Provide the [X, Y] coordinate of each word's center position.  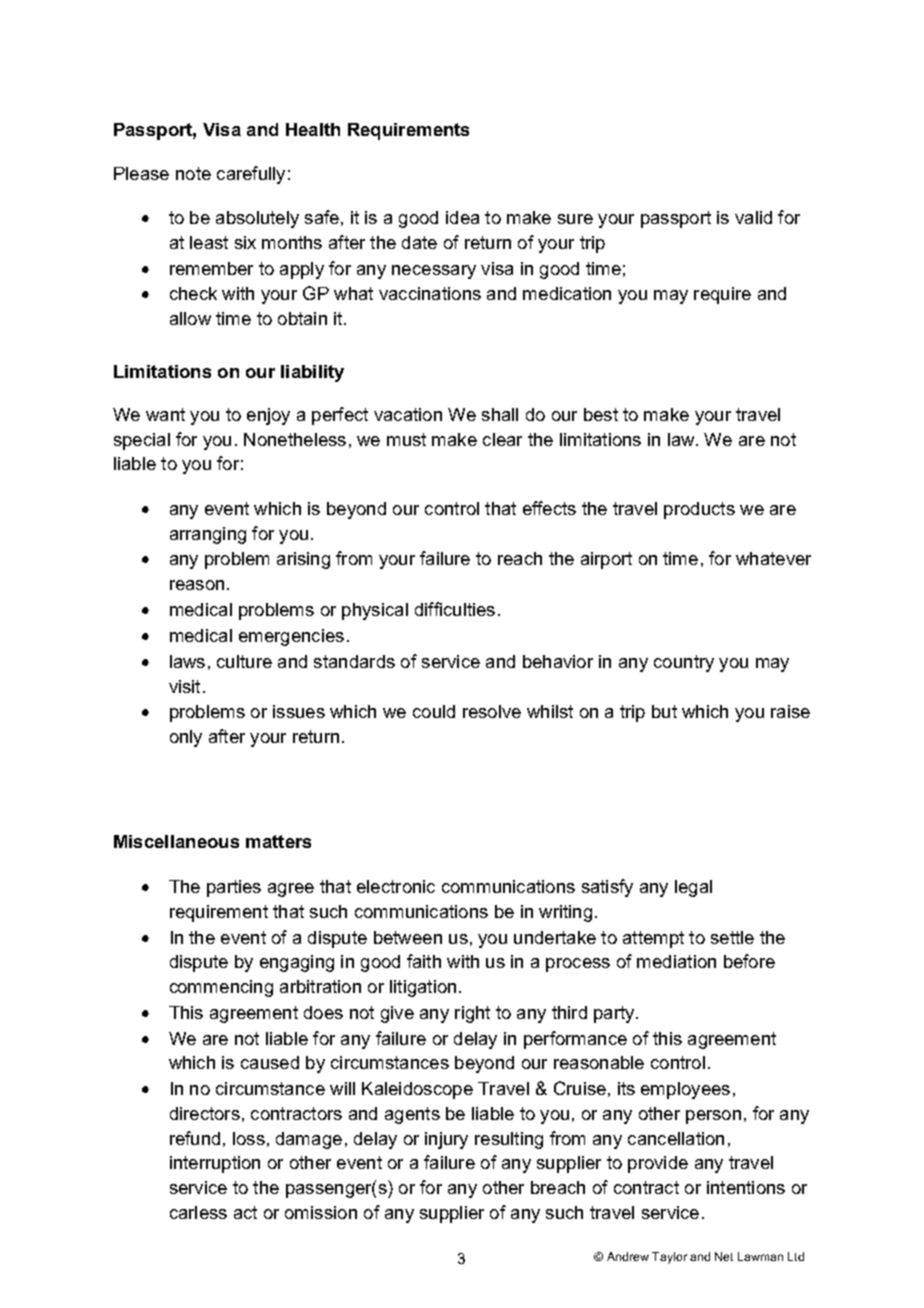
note [193, 173]
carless [198, 1212]
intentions [746, 1187]
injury [446, 1140]
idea [462, 217]
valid [753, 217]
